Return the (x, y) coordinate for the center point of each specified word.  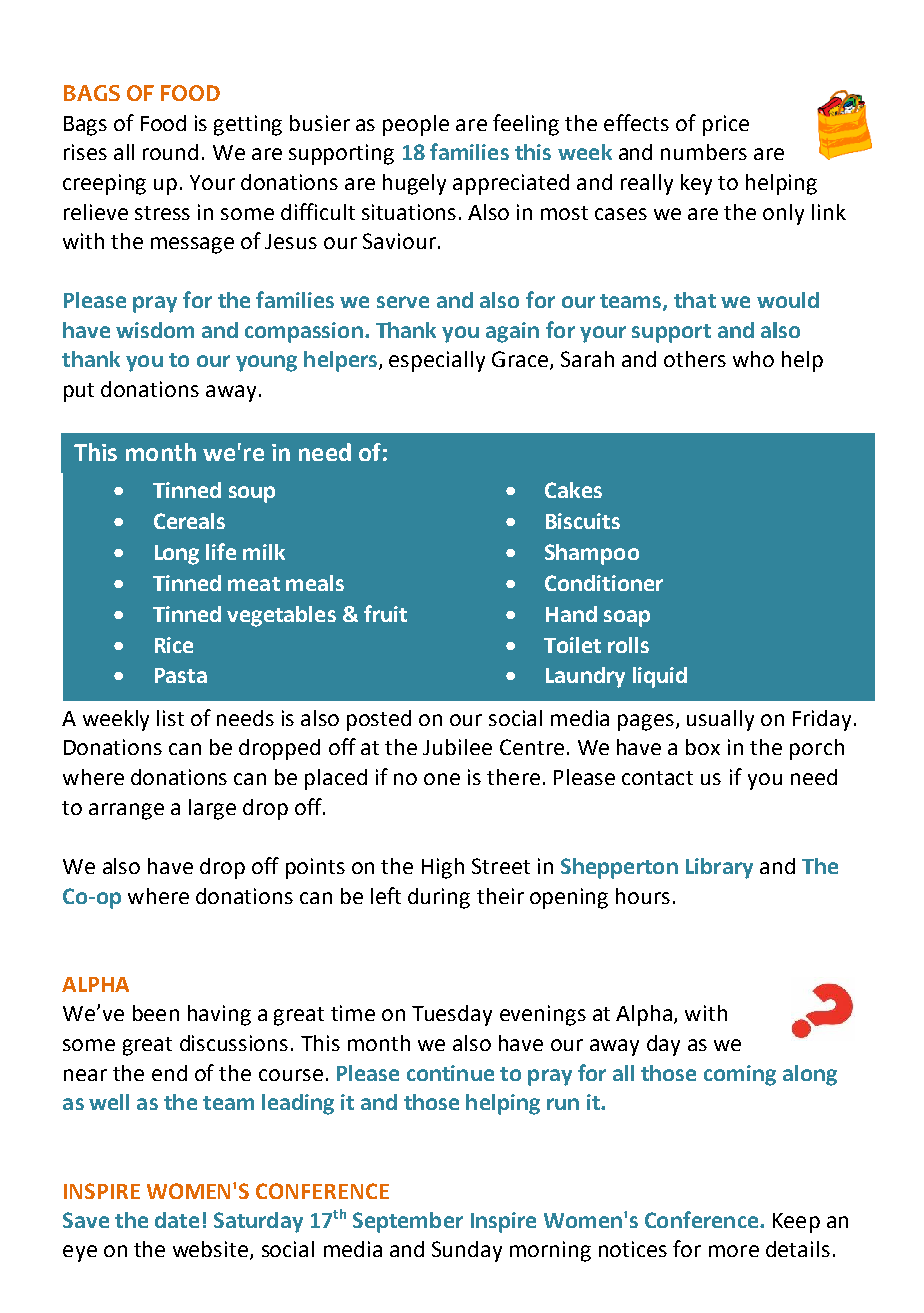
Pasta (181, 675)
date (177, 1220)
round (170, 152)
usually (720, 720)
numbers (704, 152)
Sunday (467, 1251)
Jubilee (457, 747)
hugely (414, 184)
